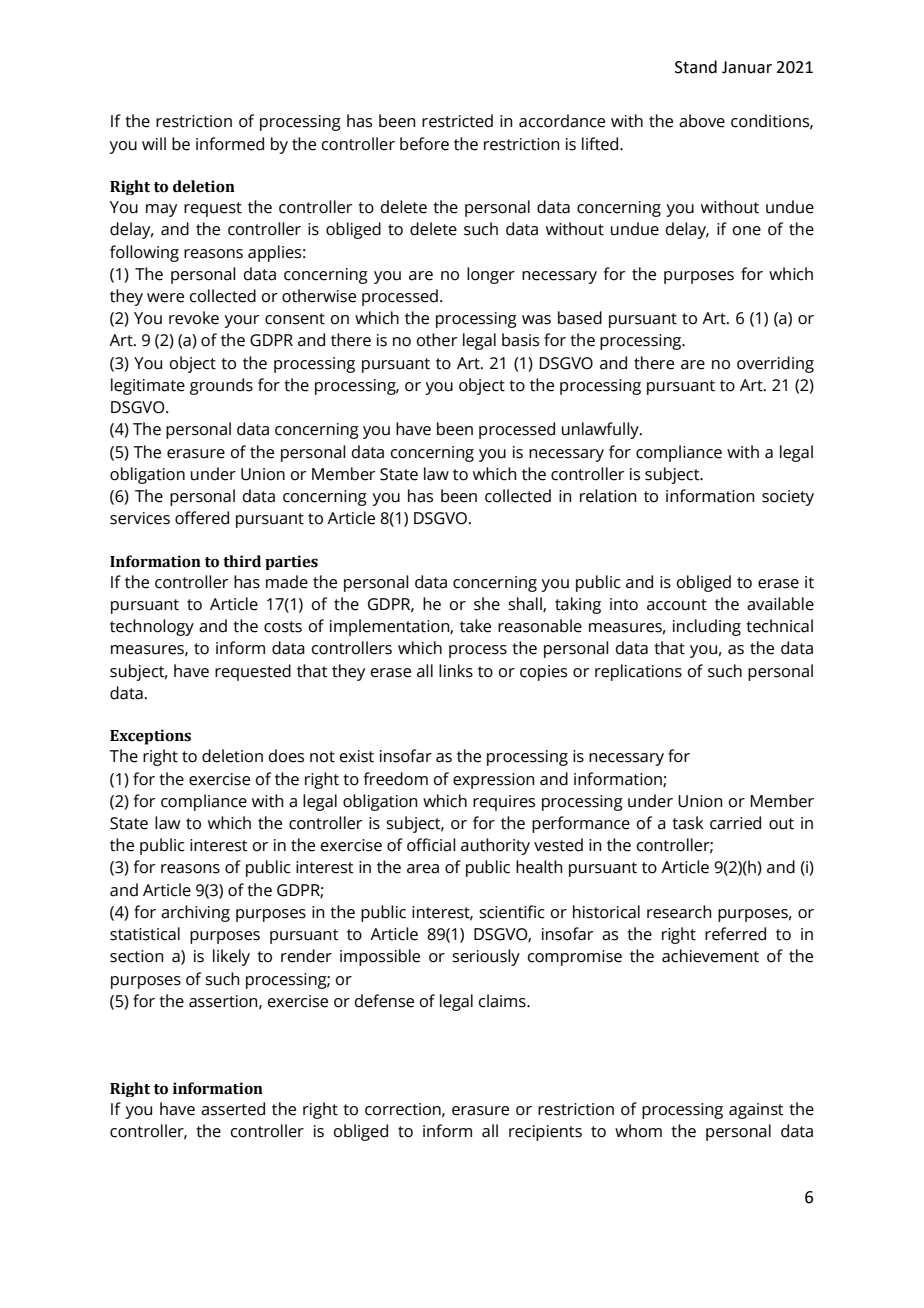  I want to click on asserted, so click(233, 1109).
